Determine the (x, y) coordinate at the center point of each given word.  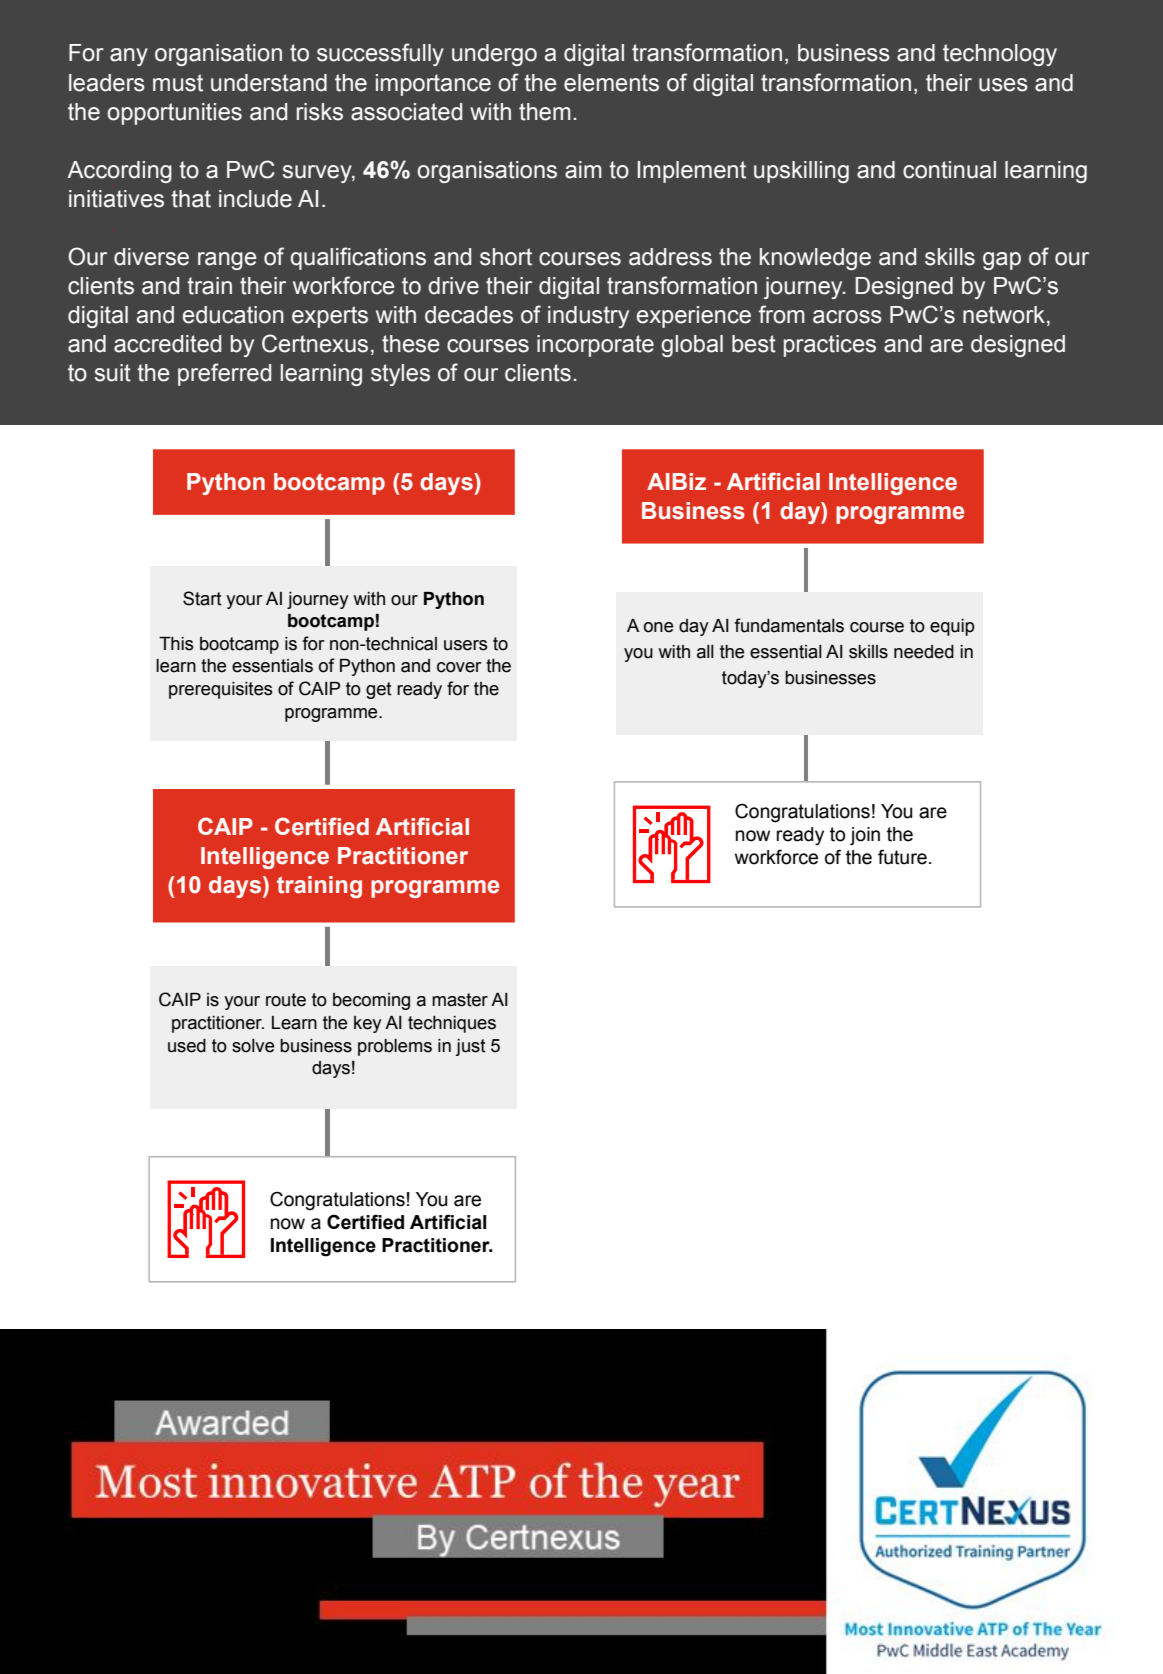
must (178, 83)
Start (202, 598)
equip (952, 627)
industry (588, 317)
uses (1003, 85)
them (545, 112)
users (466, 645)
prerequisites (221, 690)
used (187, 1046)
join (865, 836)
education (233, 315)
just (471, 1047)
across (847, 317)
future (902, 857)
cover (459, 667)
